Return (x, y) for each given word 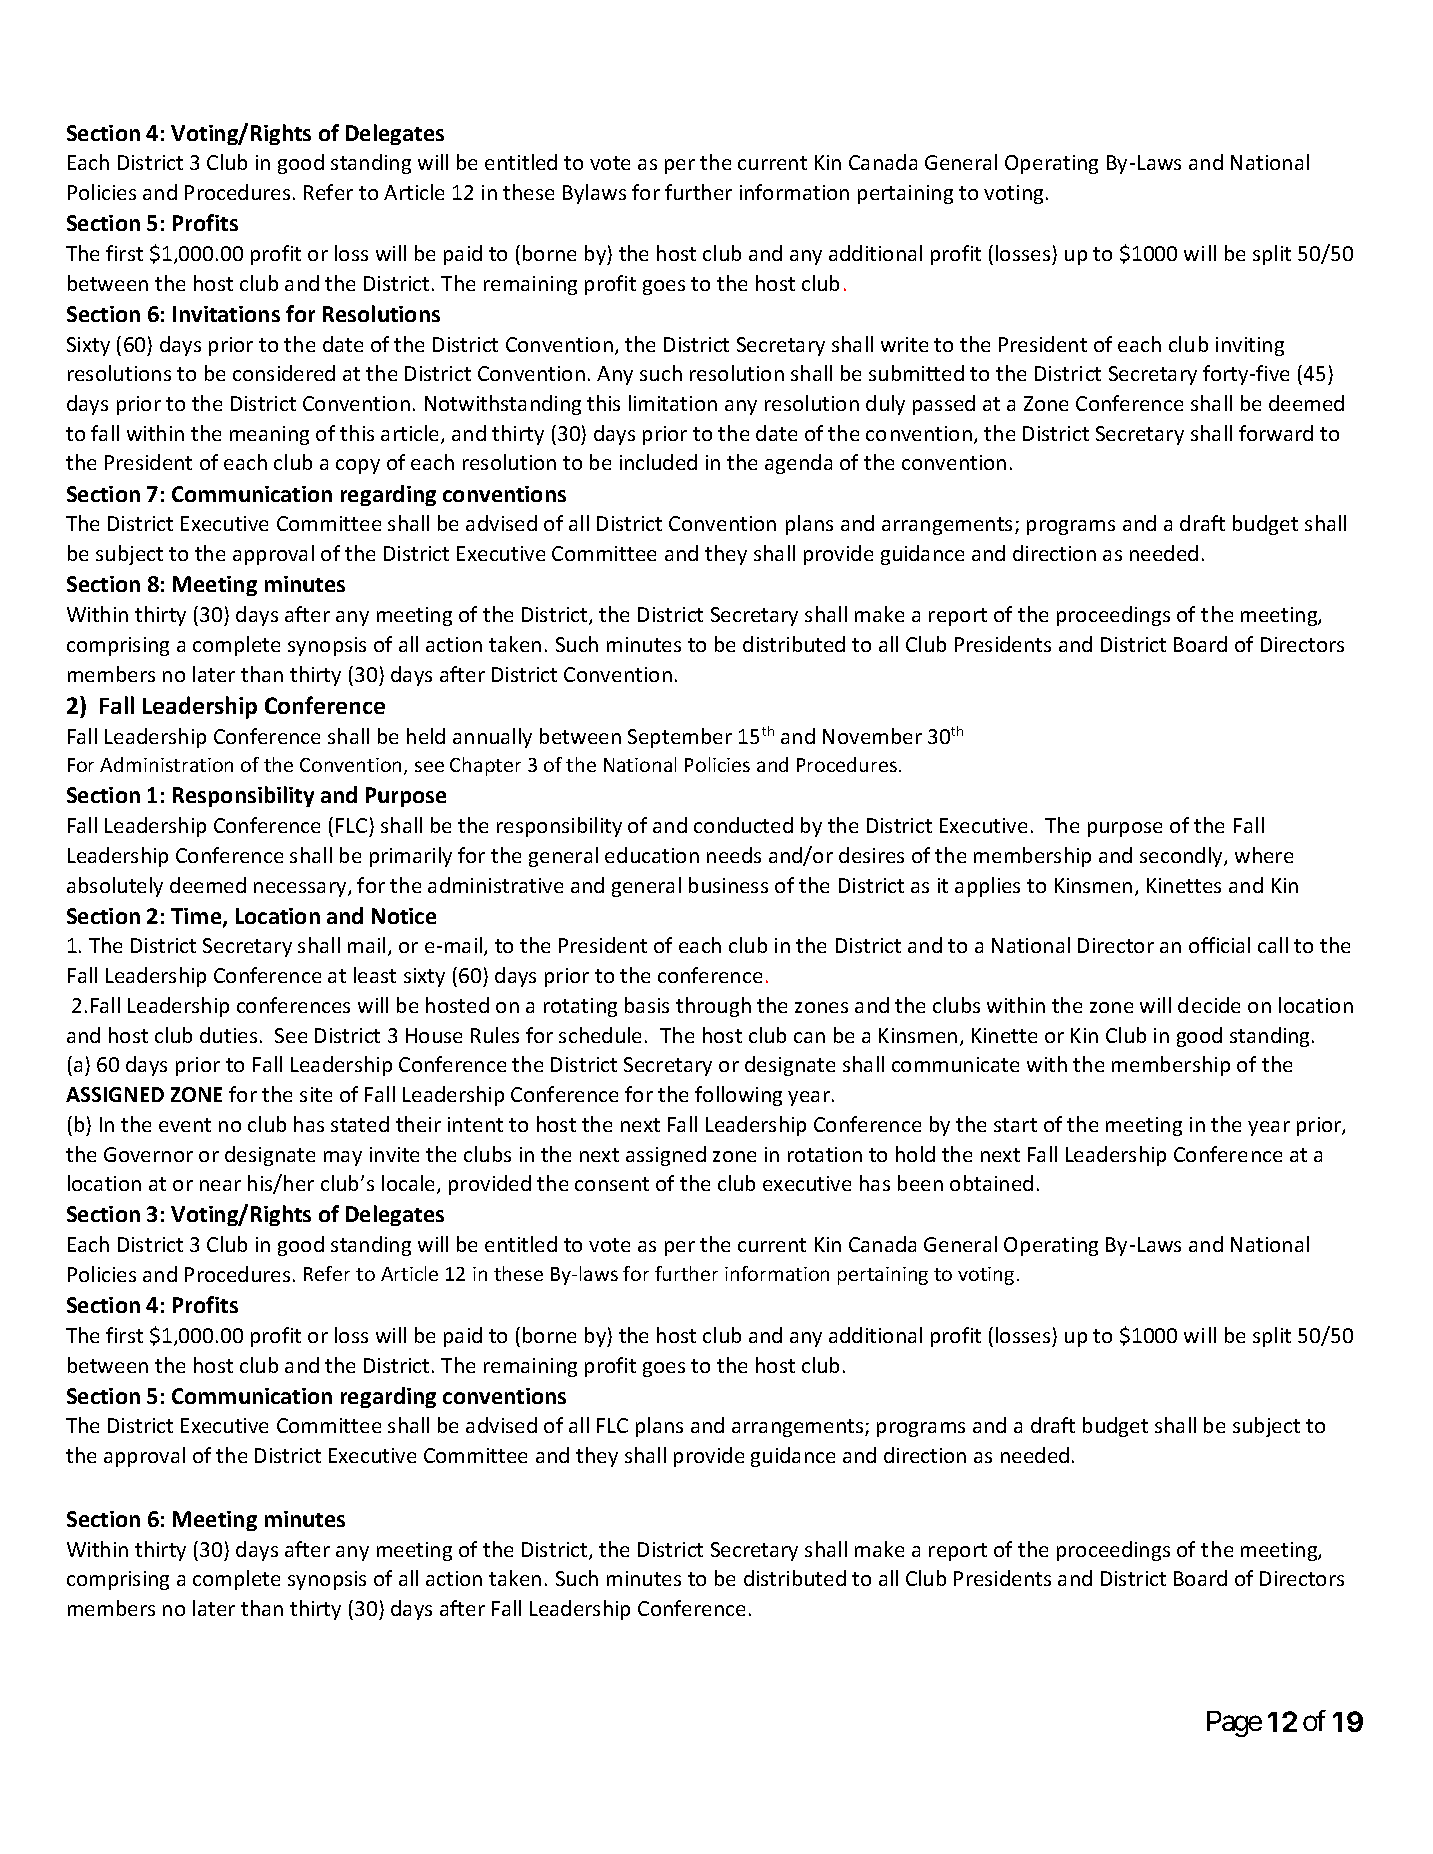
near (220, 1185)
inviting (1250, 346)
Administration (166, 764)
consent (612, 1184)
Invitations (226, 314)
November (872, 736)
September (680, 738)
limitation (673, 403)
